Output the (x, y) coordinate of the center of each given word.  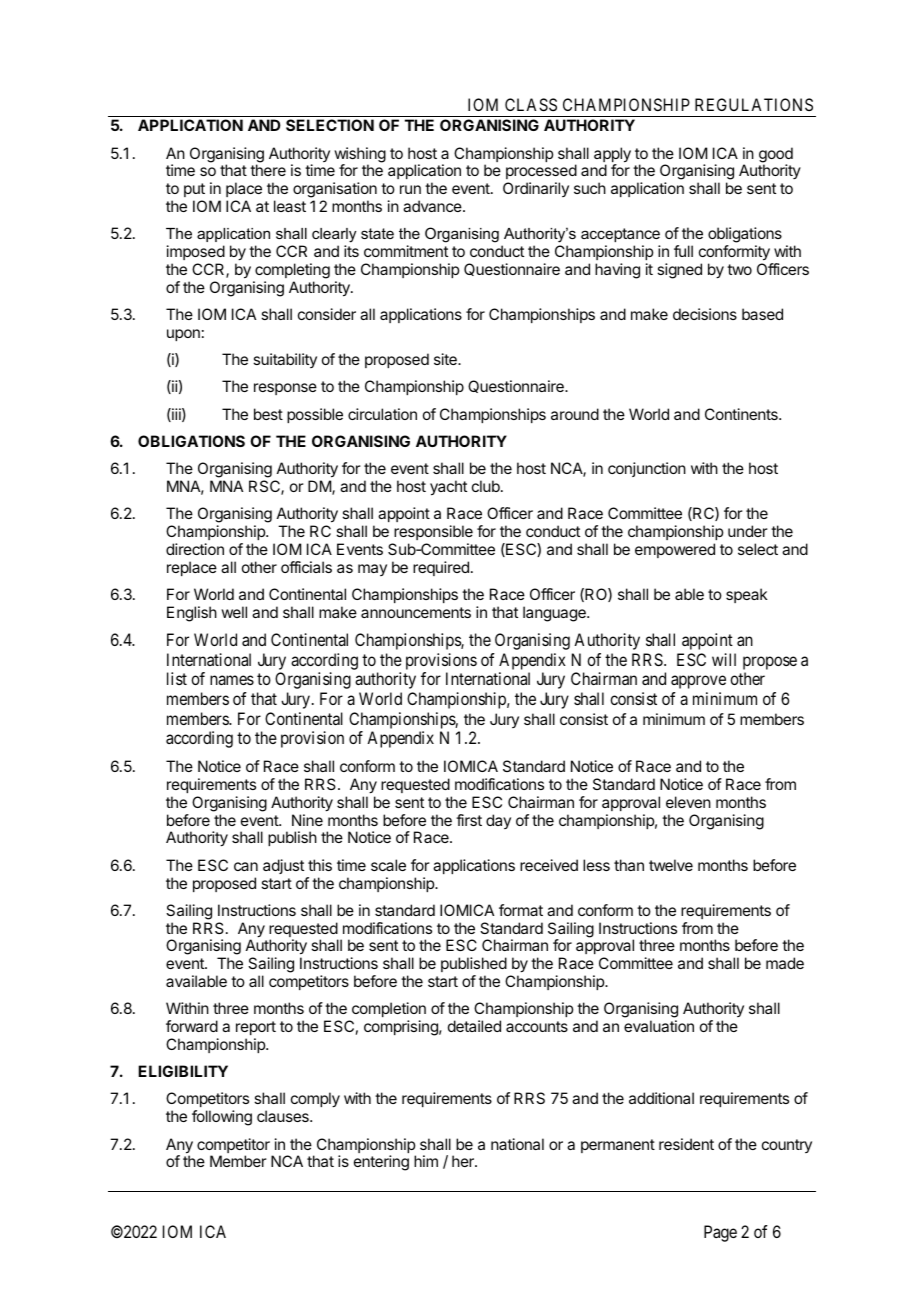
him (426, 1161)
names (232, 680)
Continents (742, 414)
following (222, 1118)
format (521, 910)
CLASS (531, 104)
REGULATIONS (754, 104)
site (446, 359)
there (268, 170)
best (268, 414)
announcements (416, 612)
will (724, 659)
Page (720, 1233)
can (246, 866)
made (785, 963)
